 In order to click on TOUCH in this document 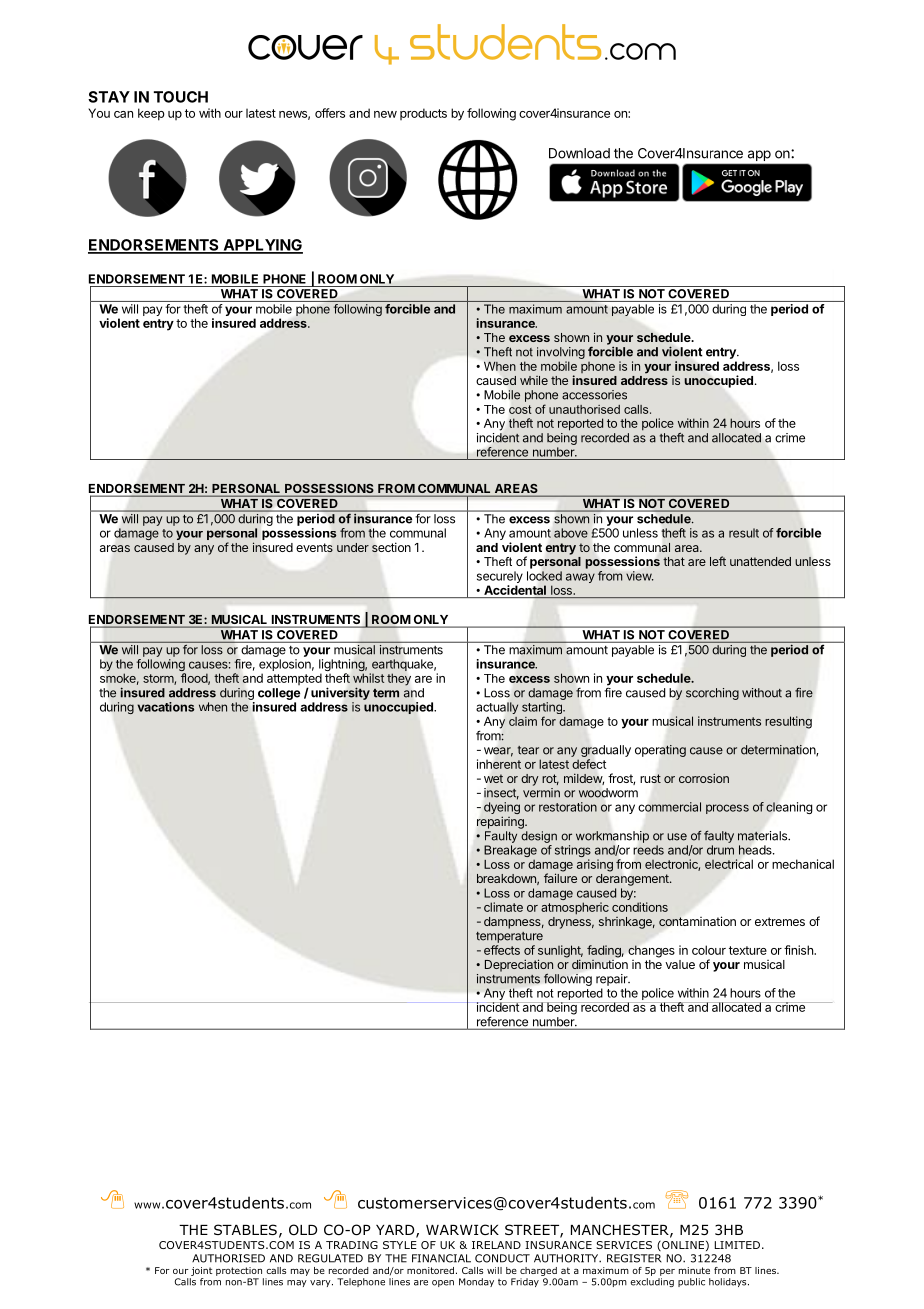, I will do `click(181, 97)`.
